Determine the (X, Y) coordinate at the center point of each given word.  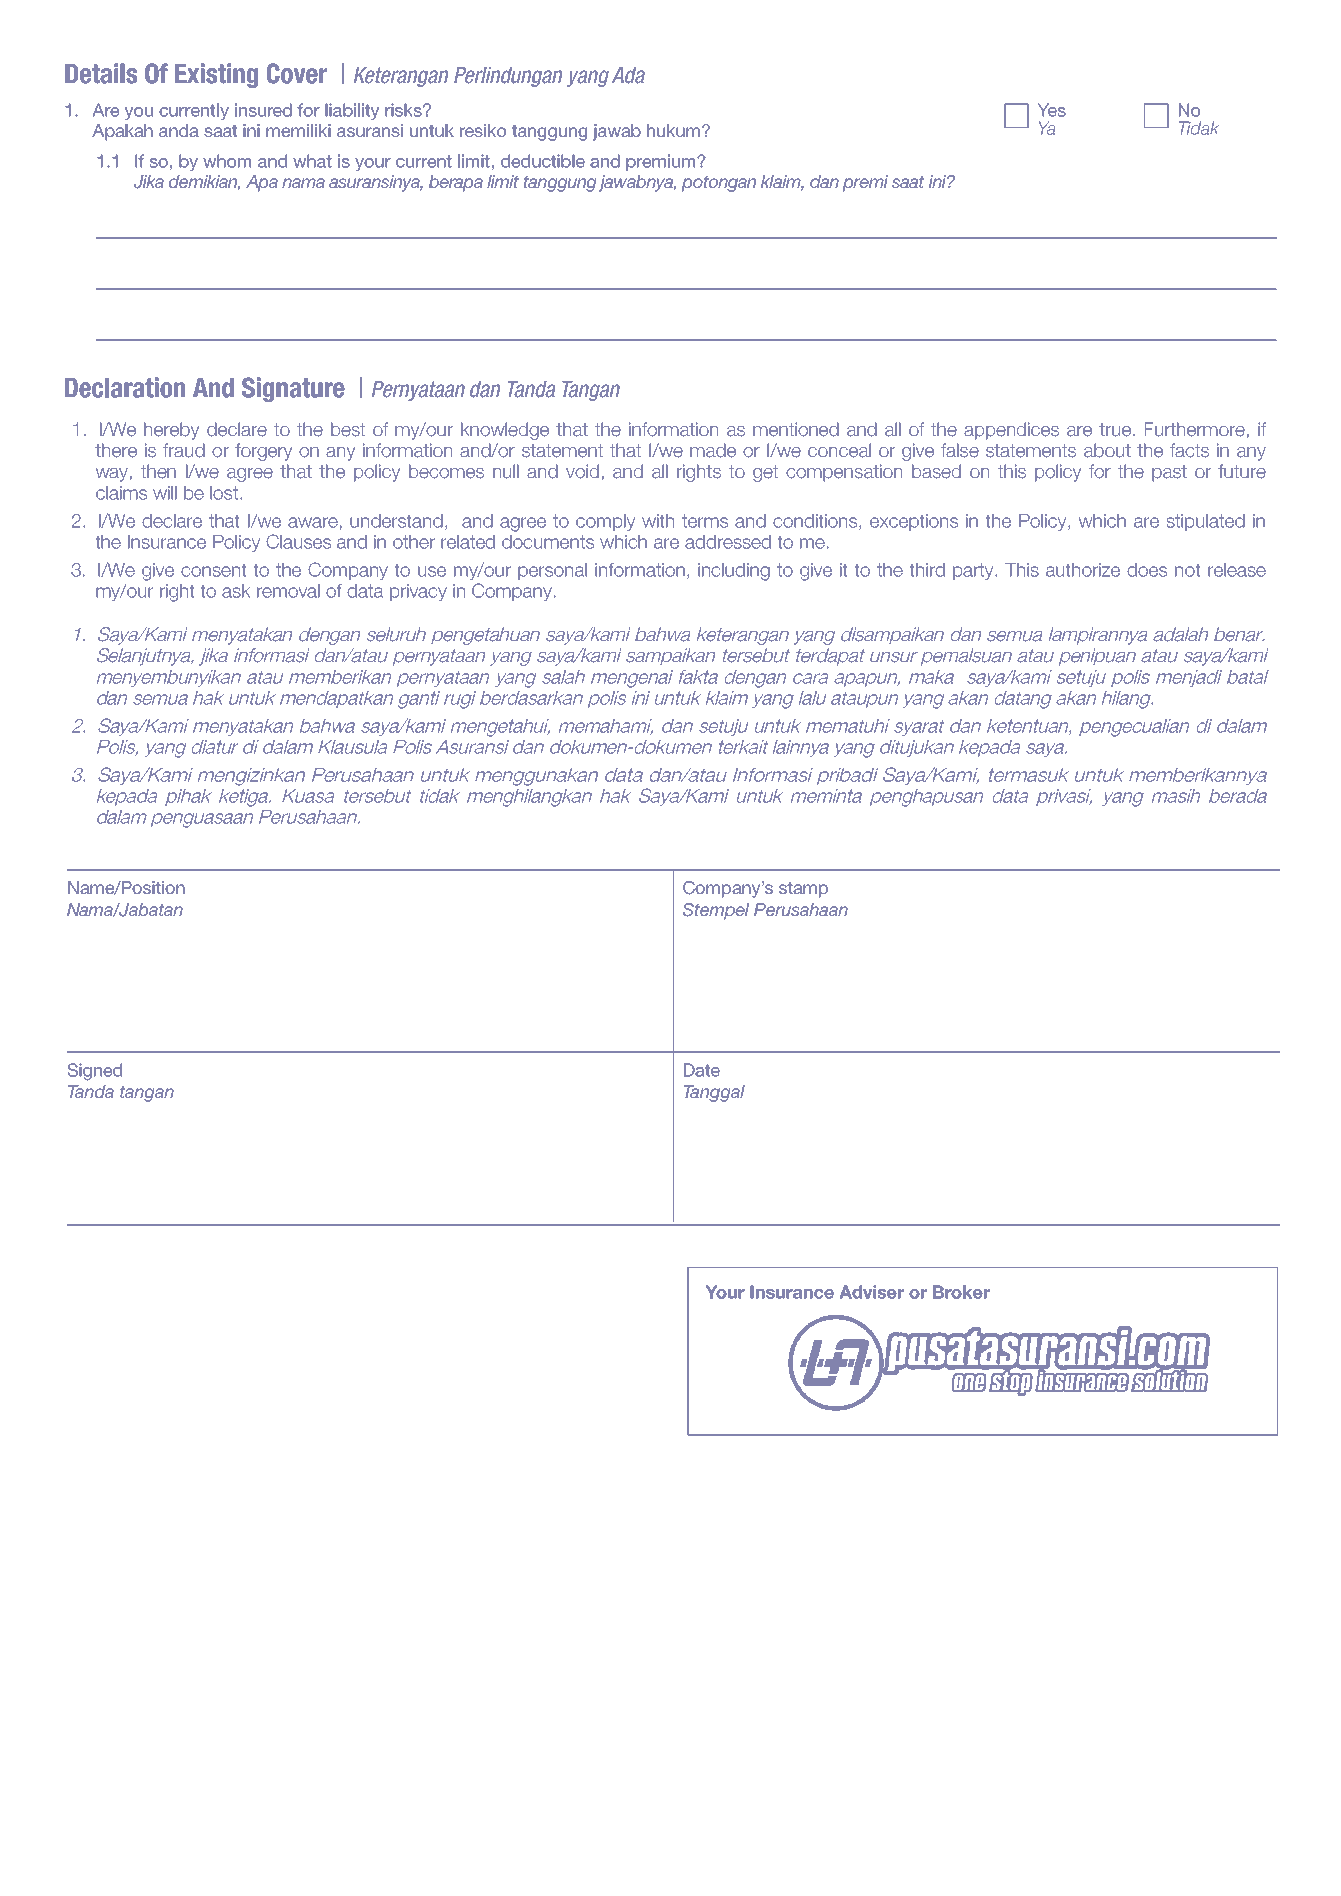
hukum (675, 130)
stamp (803, 890)
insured (263, 110)
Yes (1052, 110)
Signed (95, 1072)
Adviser (872, 1292)
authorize (1083, 570)
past (1169, 473)
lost (224, 493)
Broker (961, 1292)
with (658, 521)
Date (702, 1070)
